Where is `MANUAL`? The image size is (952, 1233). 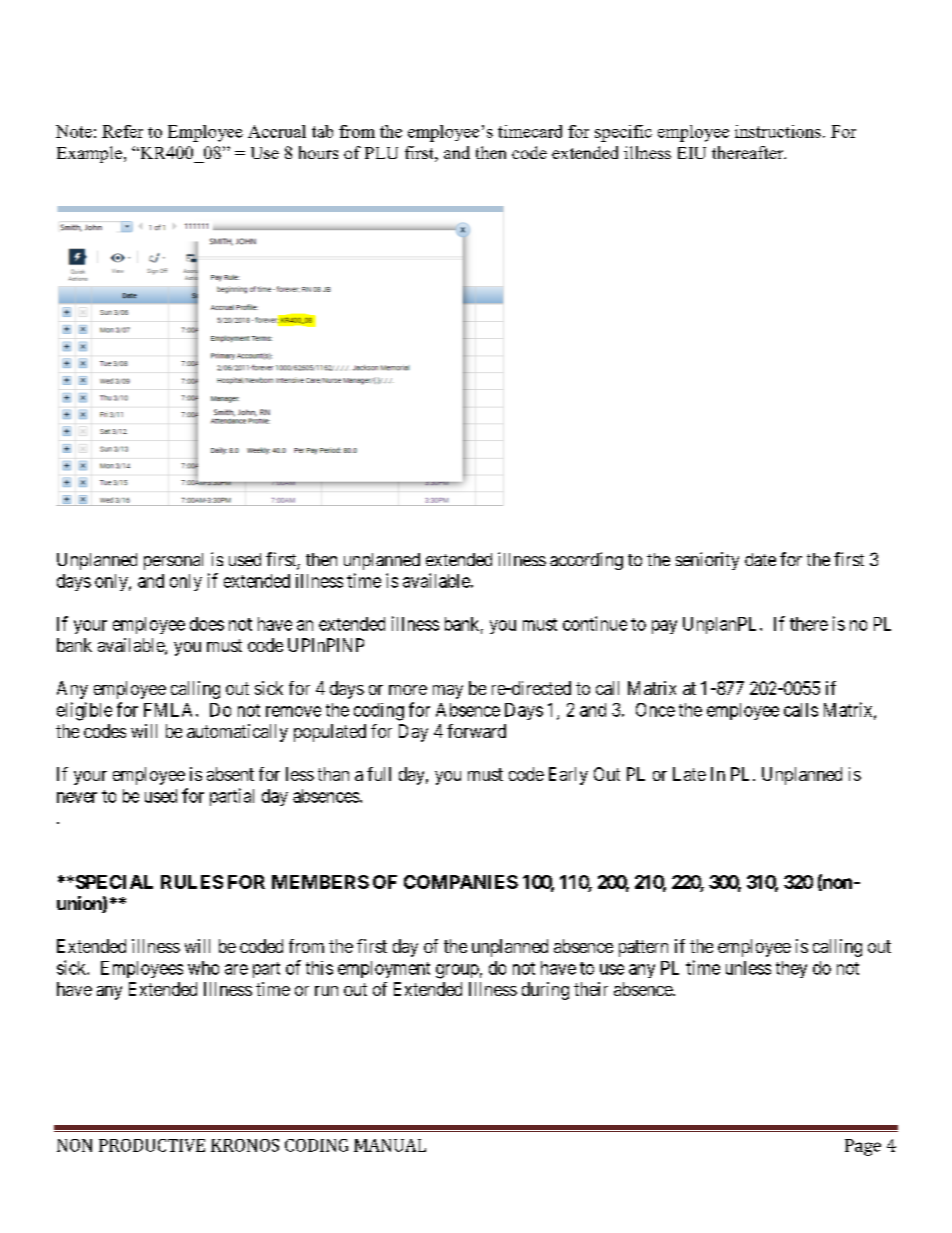 MANUAL is located at coordinates (390, 1145).
